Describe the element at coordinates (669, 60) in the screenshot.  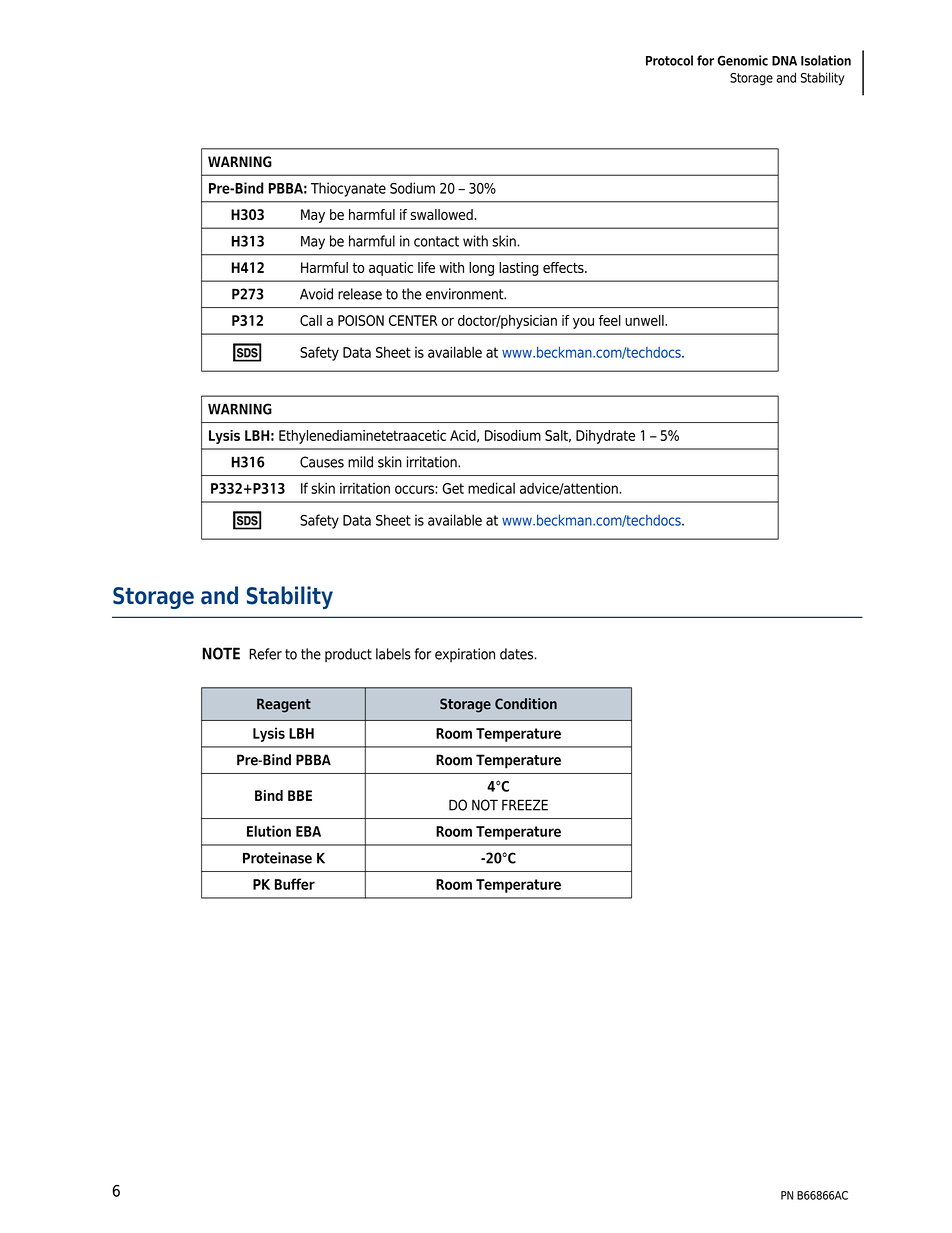
I see `Protocol` at that location.
